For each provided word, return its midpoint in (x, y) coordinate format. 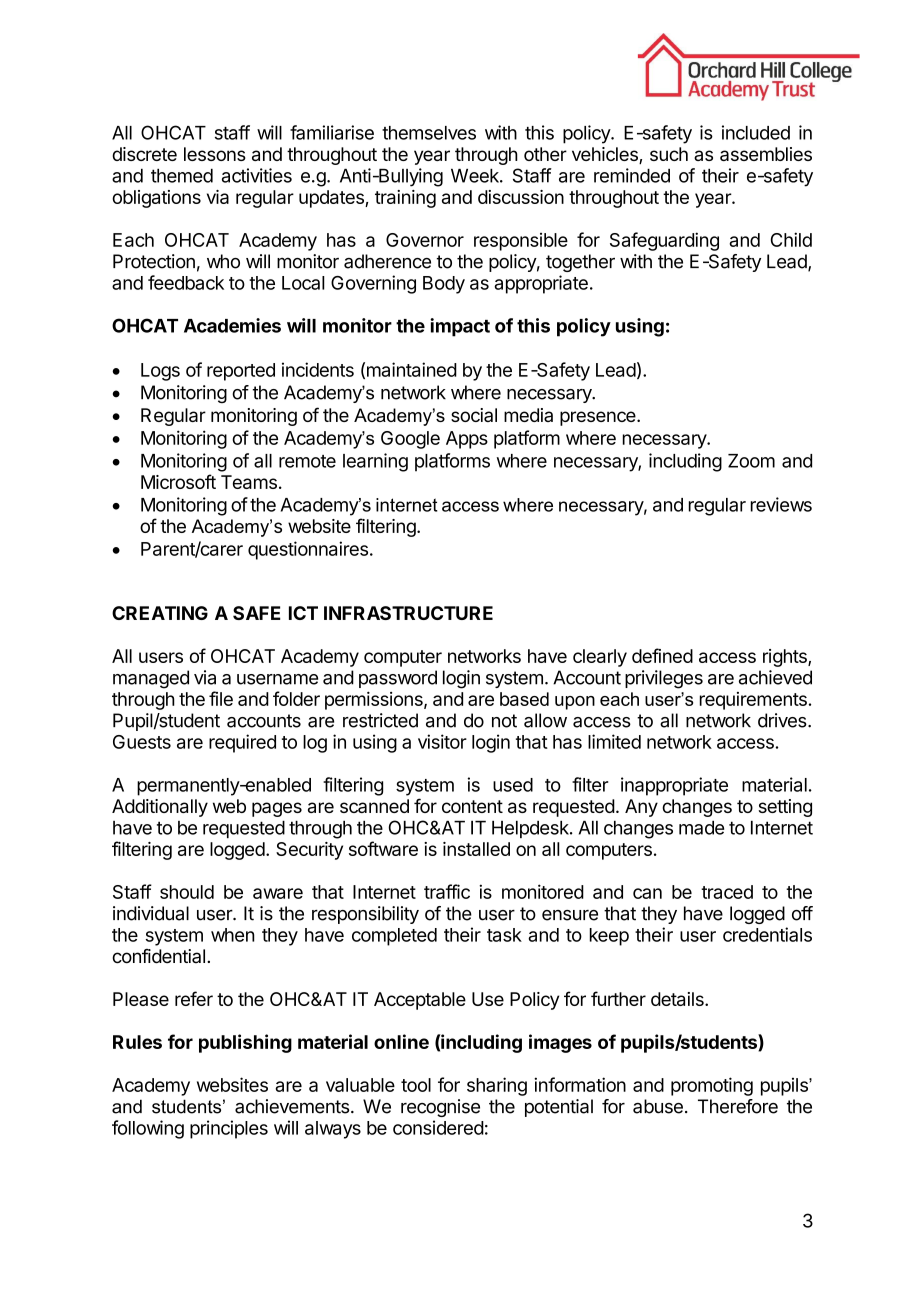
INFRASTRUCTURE (408, 613)
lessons (215, 154)
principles (229, 1129)
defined (662, 655)
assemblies (766, 154)
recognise (440, 1108)
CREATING (160, 613)
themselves (429, 133)
